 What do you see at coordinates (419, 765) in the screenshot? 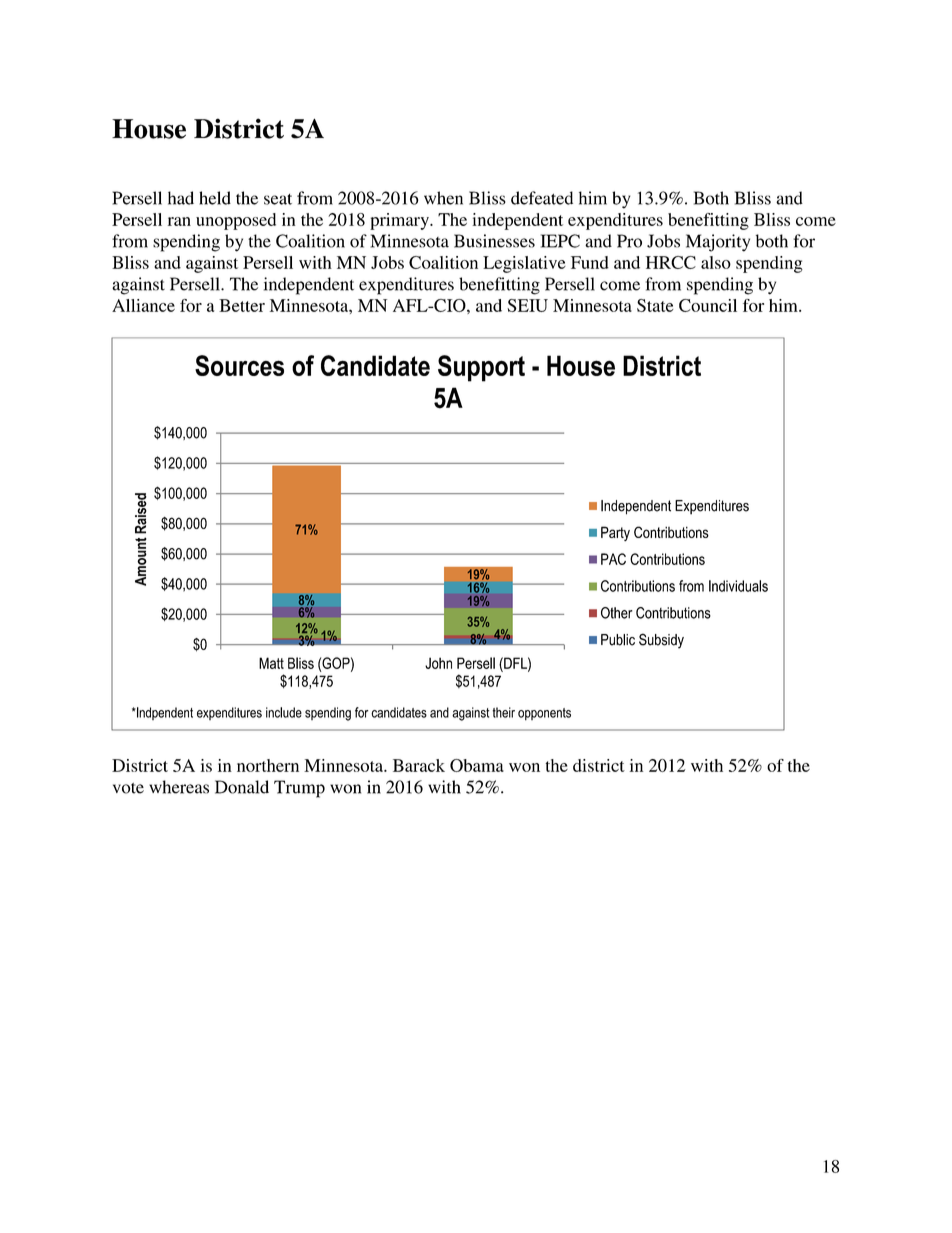
I see `Barack` at bounding box center [419, 765].
